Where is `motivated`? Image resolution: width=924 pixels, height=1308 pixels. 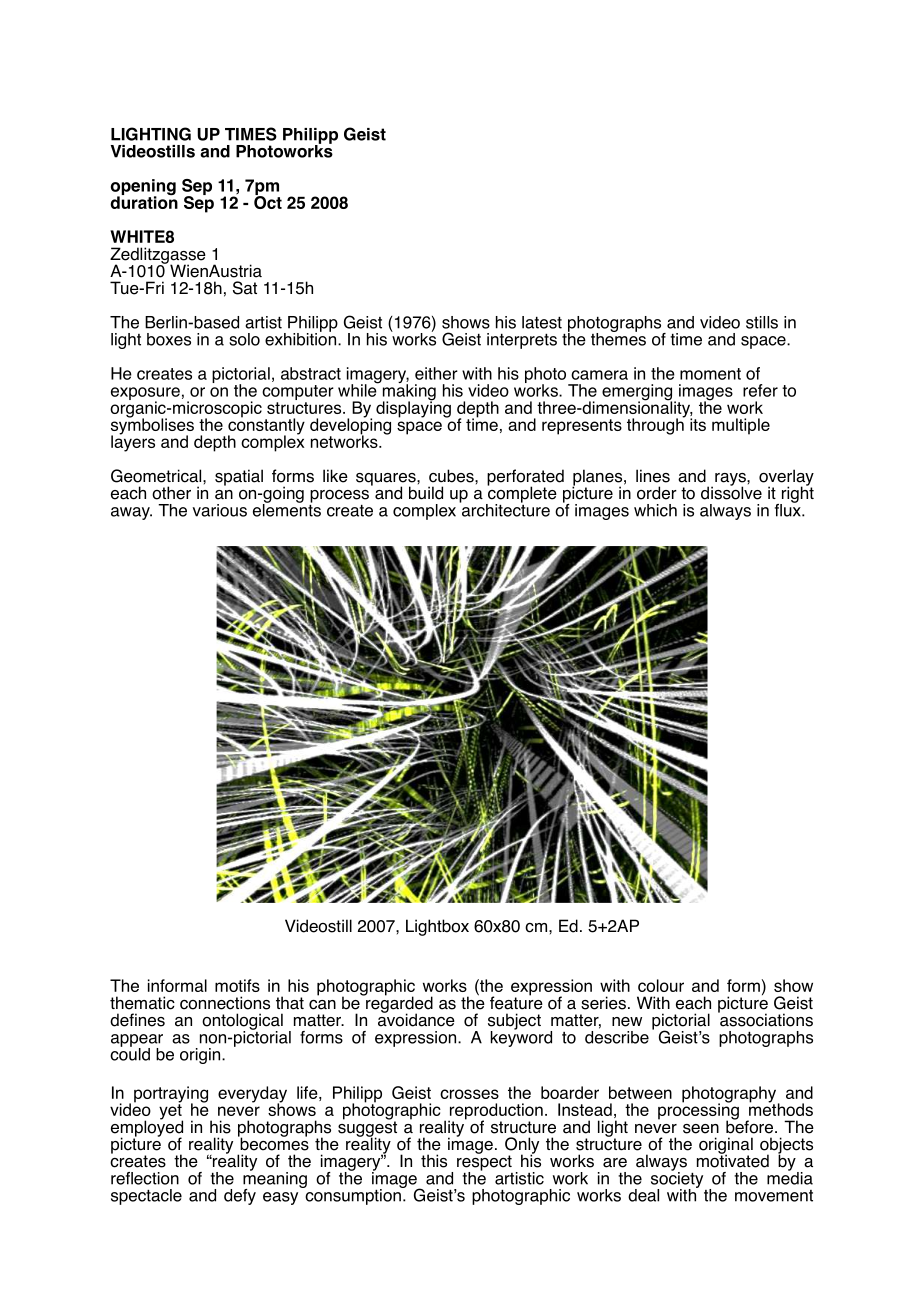 motivated is located at coordinates (733, 1160).
